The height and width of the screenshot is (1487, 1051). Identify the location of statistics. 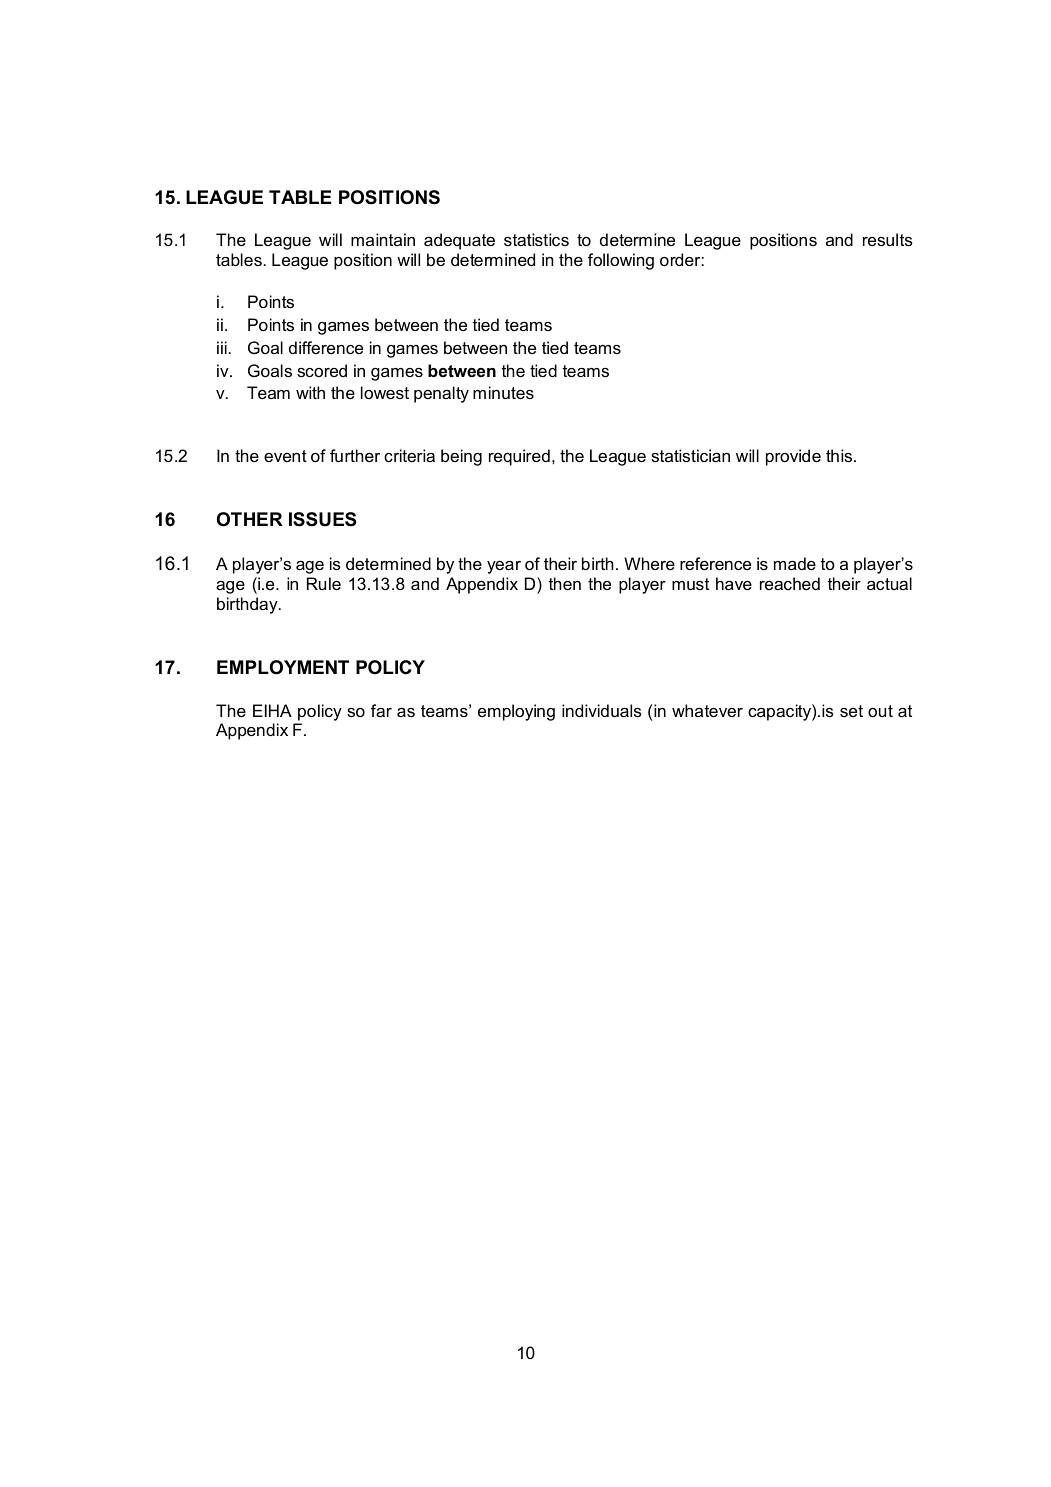
(536, 239).
